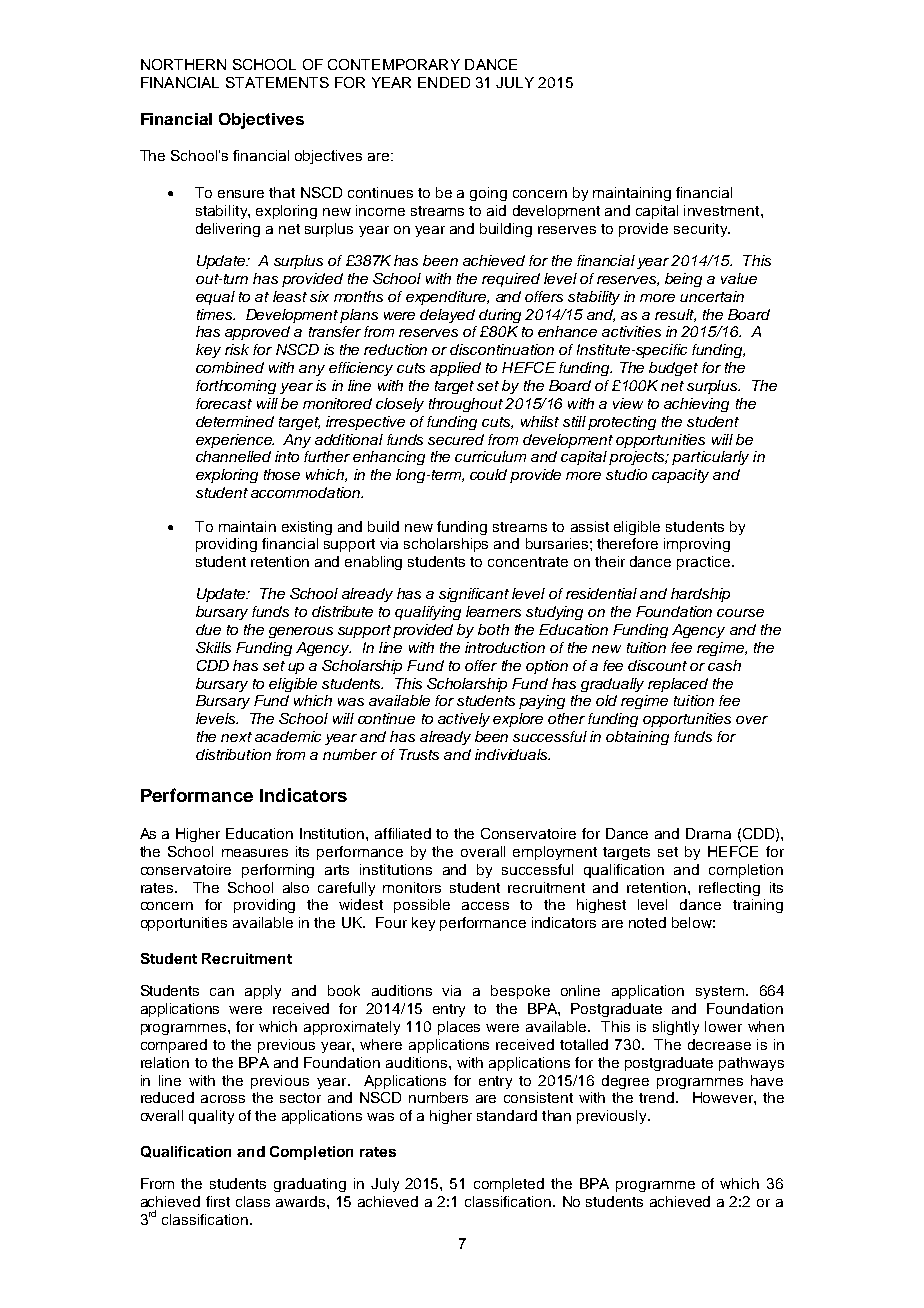  I want to click on combined, so click(230, 367).
